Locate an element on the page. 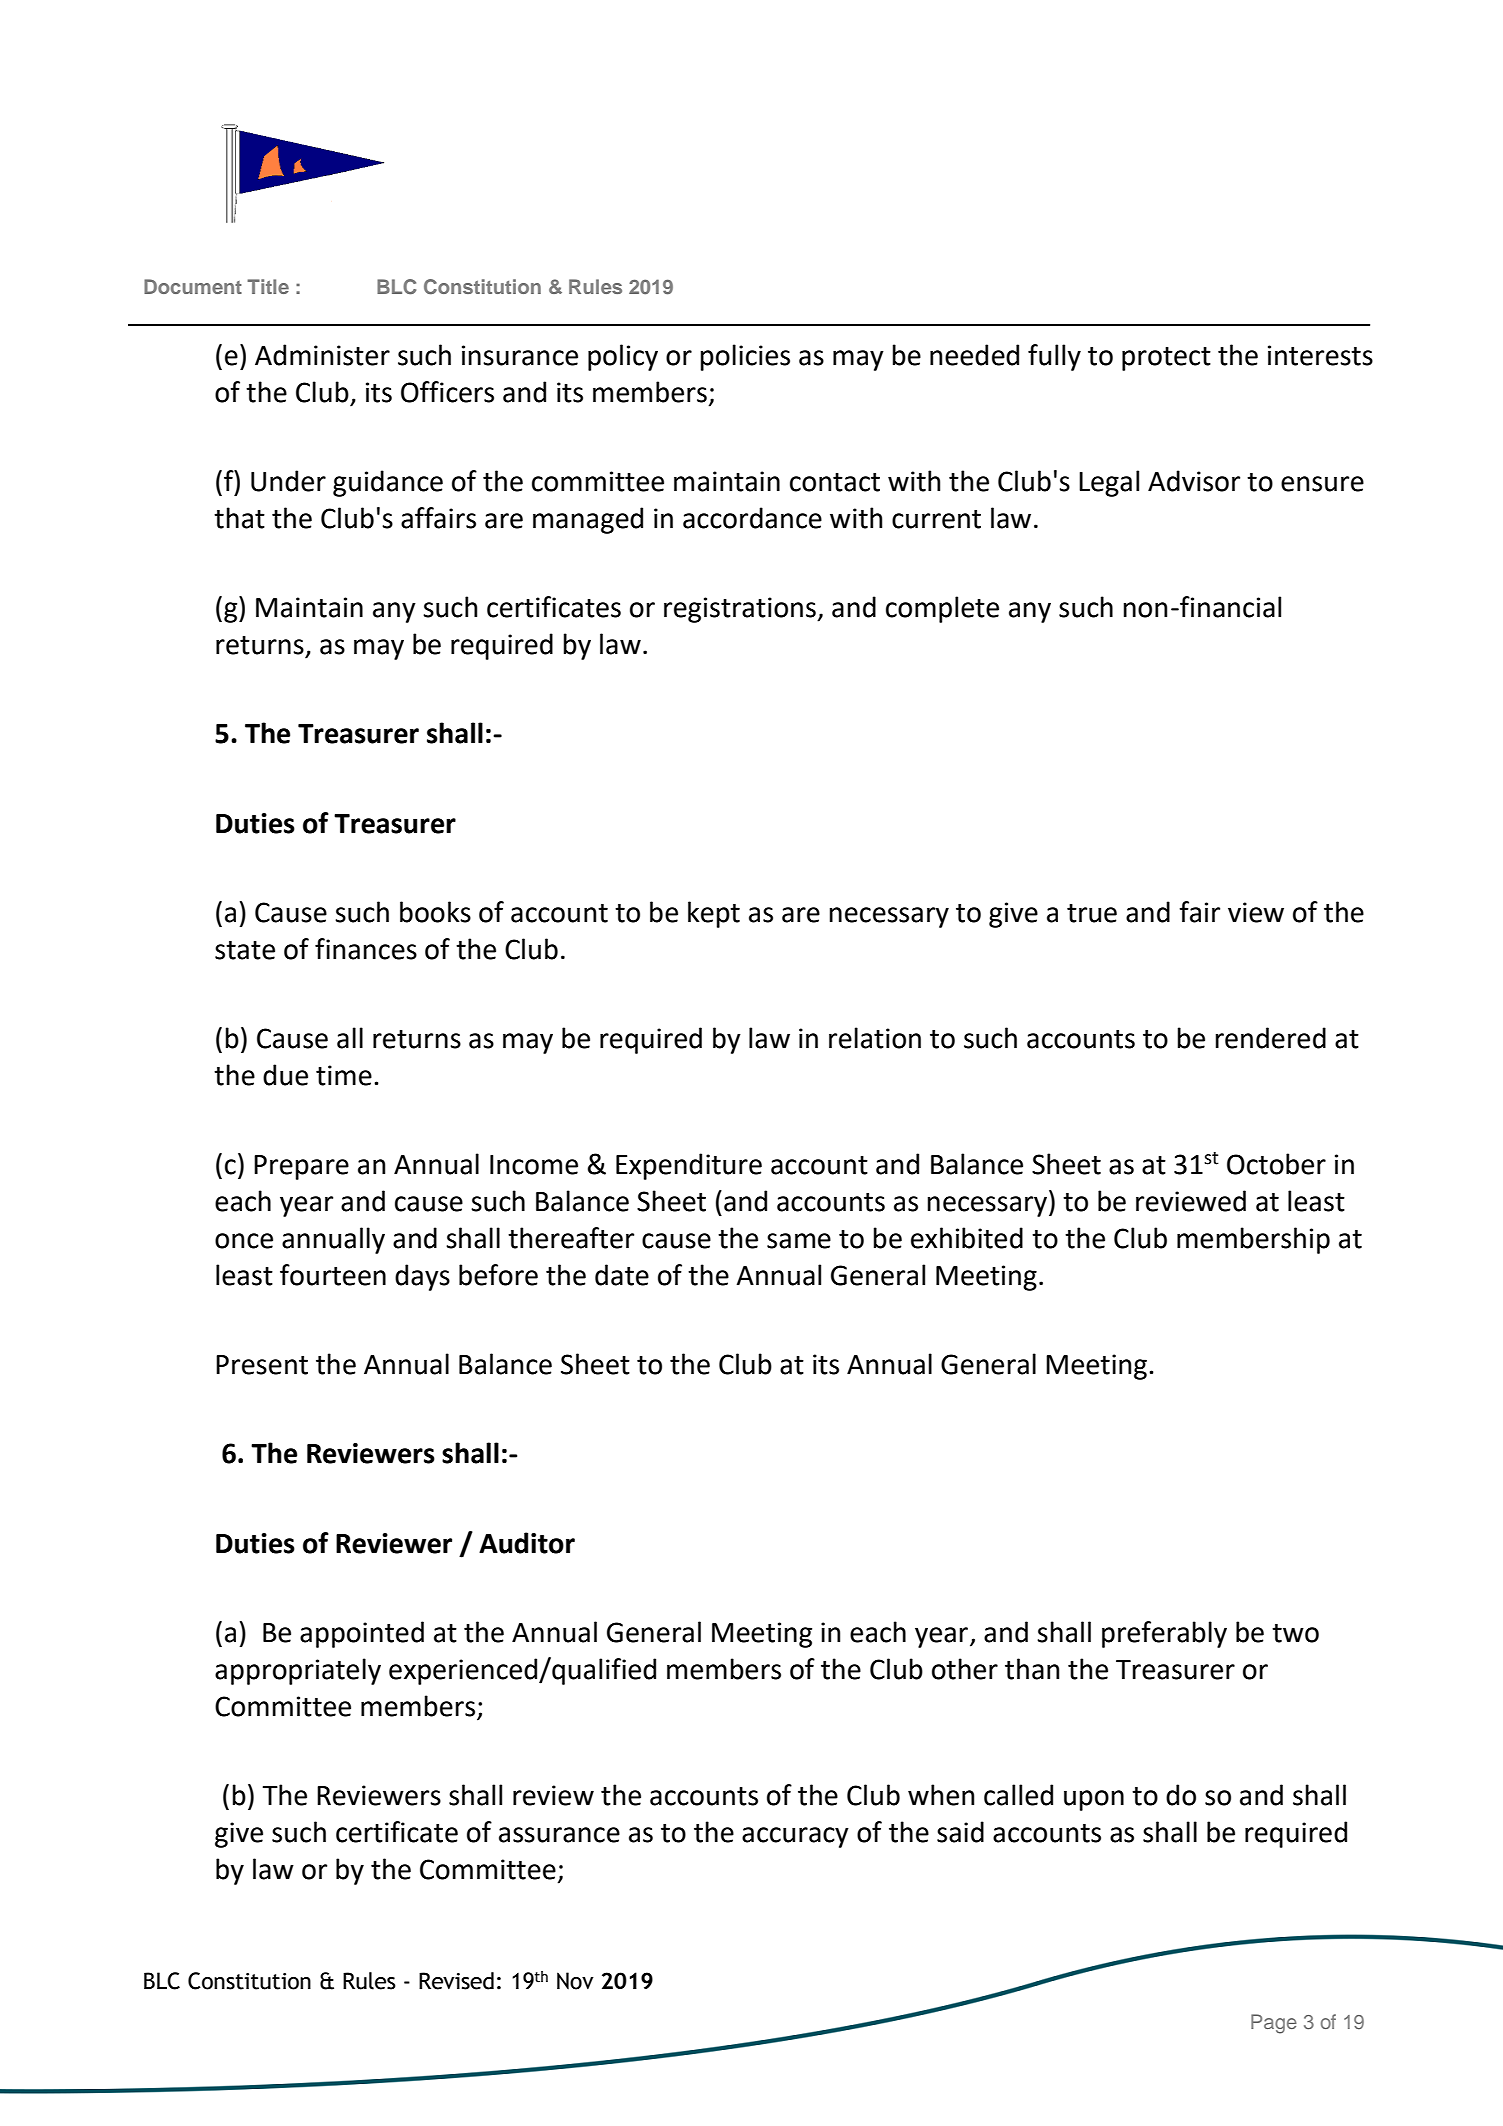  protect is located at coordinates (1166, 359).
